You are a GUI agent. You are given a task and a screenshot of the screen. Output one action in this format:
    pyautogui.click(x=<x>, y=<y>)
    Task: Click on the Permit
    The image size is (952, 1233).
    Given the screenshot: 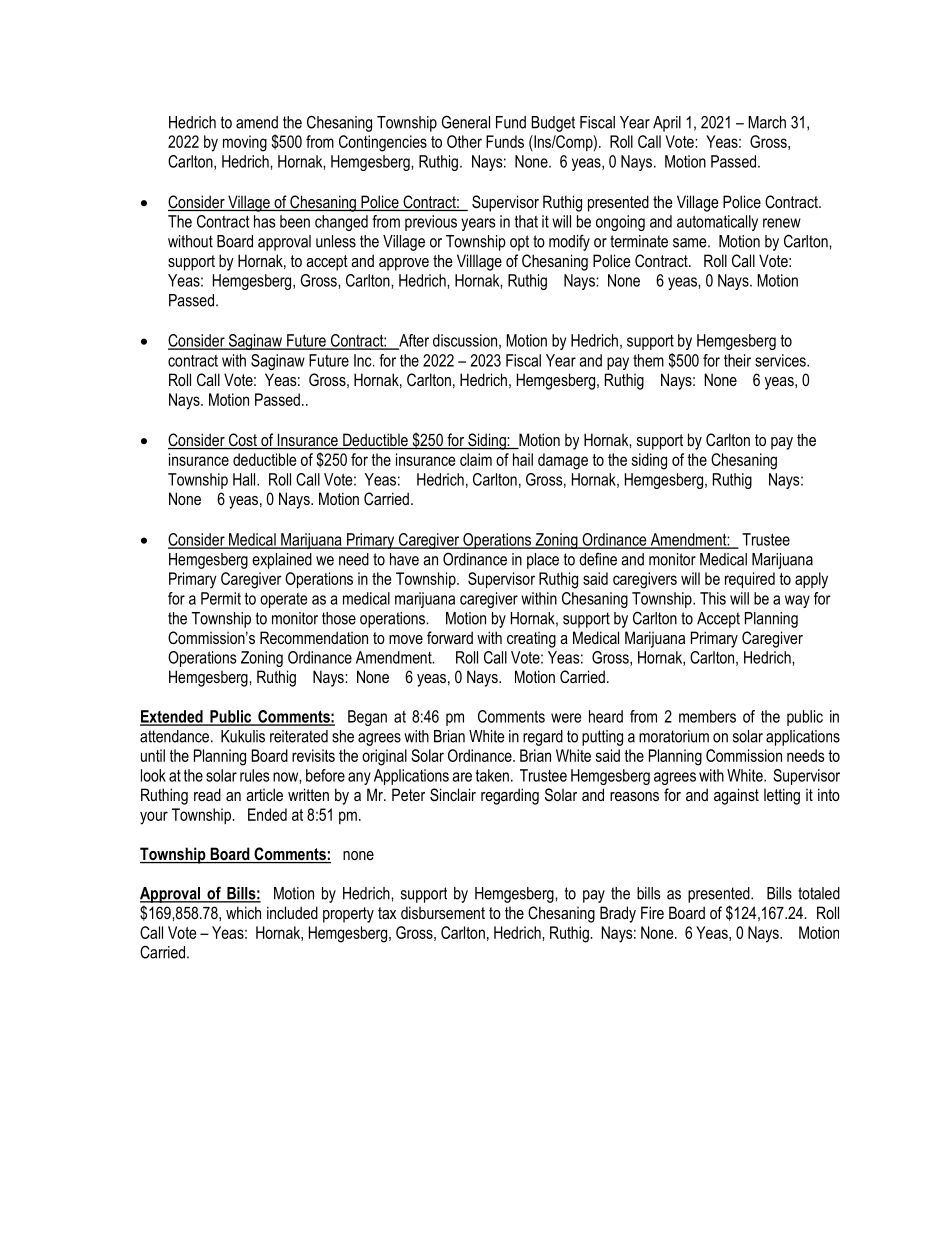 What is the action you would take?
    pyautogui.click(x=221, y=598)
